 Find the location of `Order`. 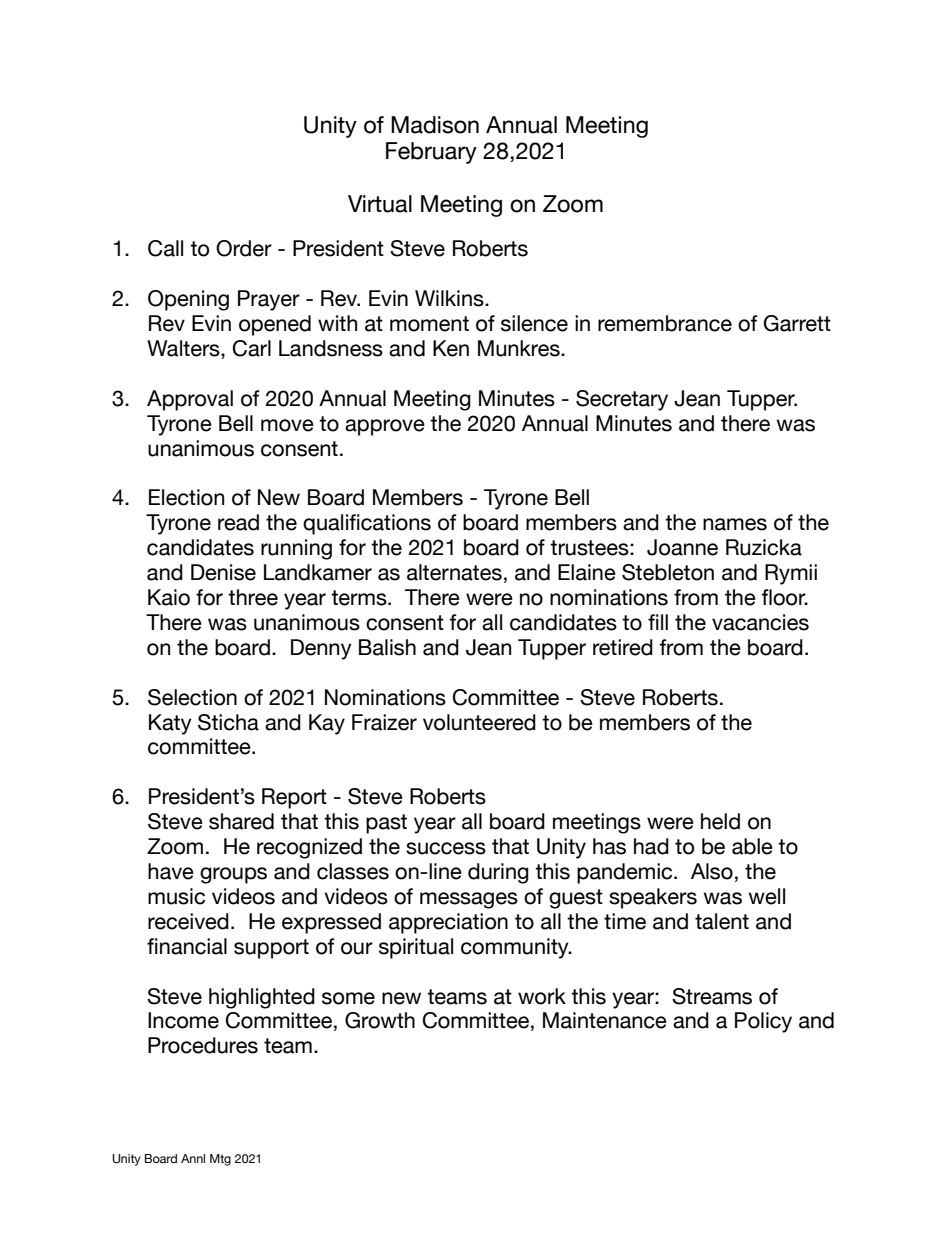

Order is located at coordinates (244, 248).
